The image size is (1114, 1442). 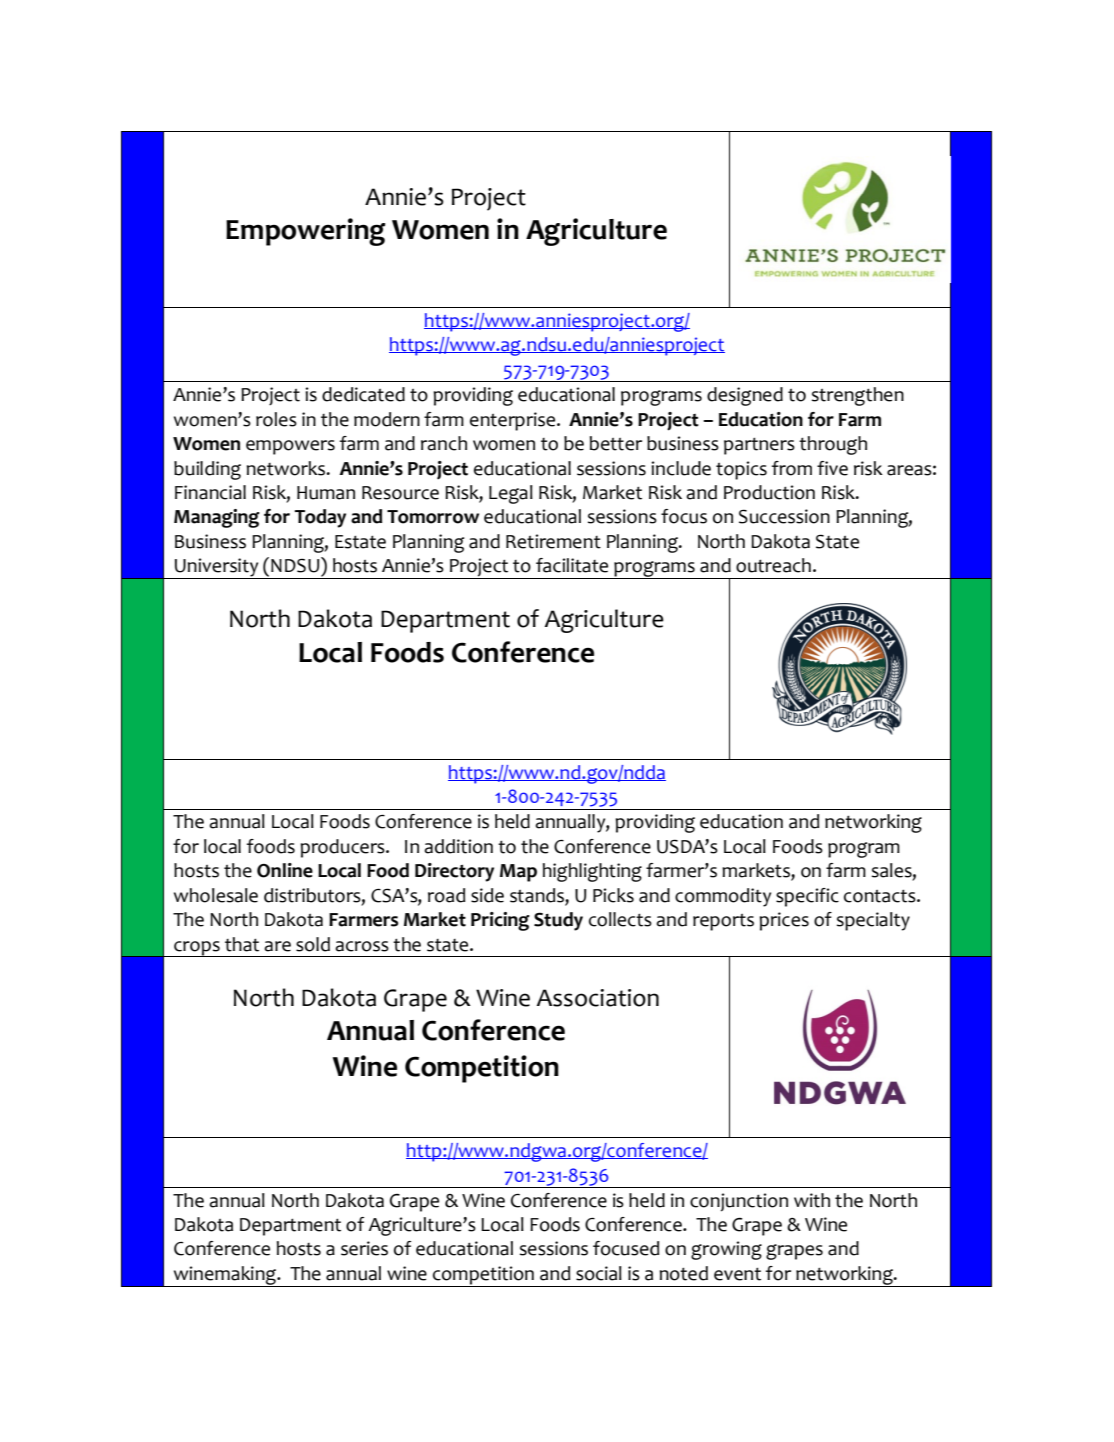 What do you see at coordinates (364, 1248) in the screenshot?
I see `series` at bounding box center [364, 1248].
